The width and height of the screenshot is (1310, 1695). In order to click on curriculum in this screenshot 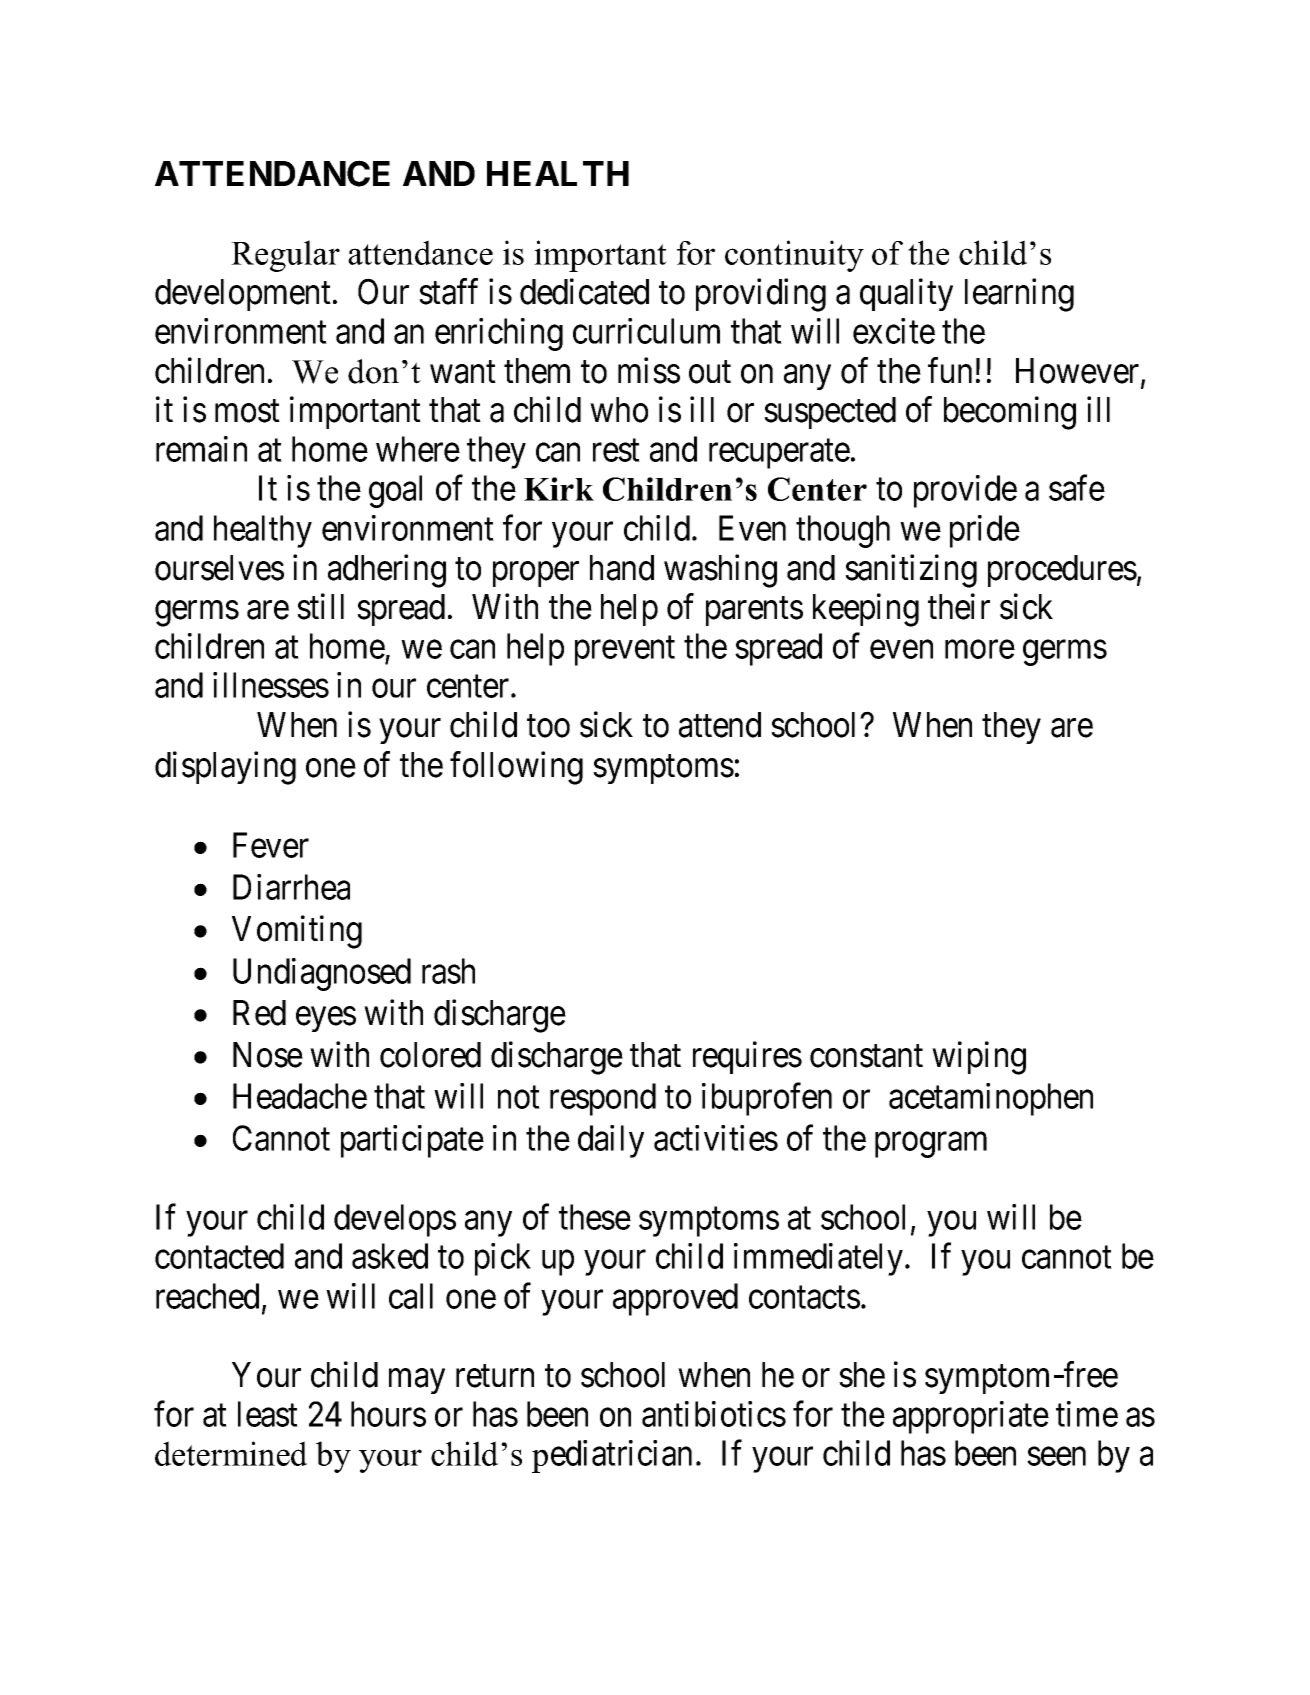, I will do `click(646, 331)`.
